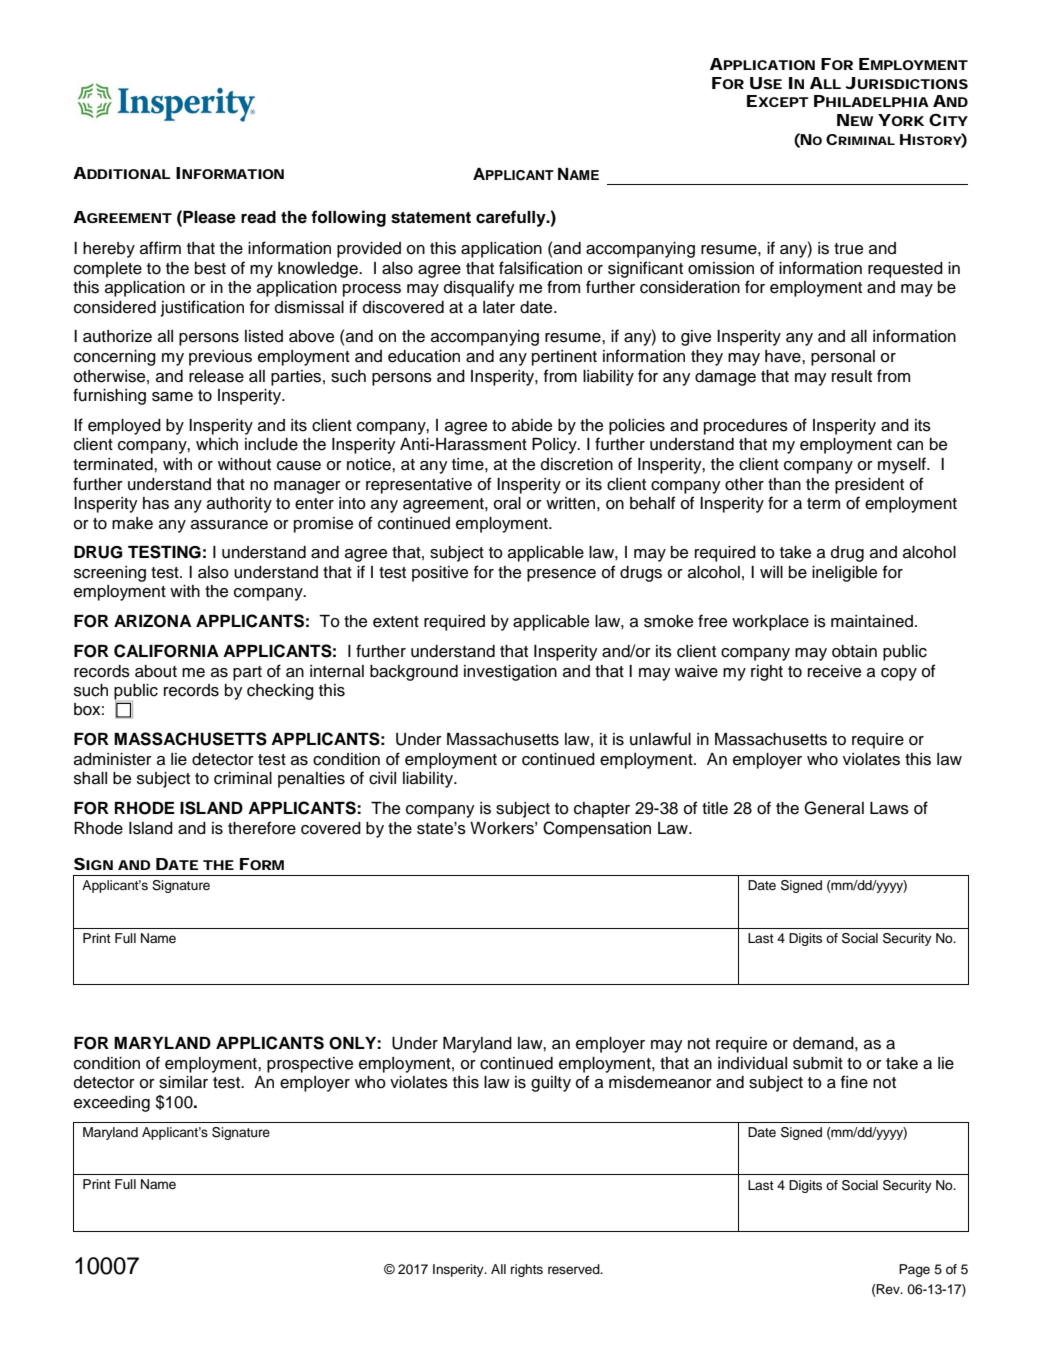 This page has height=1346, width=1040. Describe the element at coordinates (112, 1104) in the page. I see `exceeding` at that location.
